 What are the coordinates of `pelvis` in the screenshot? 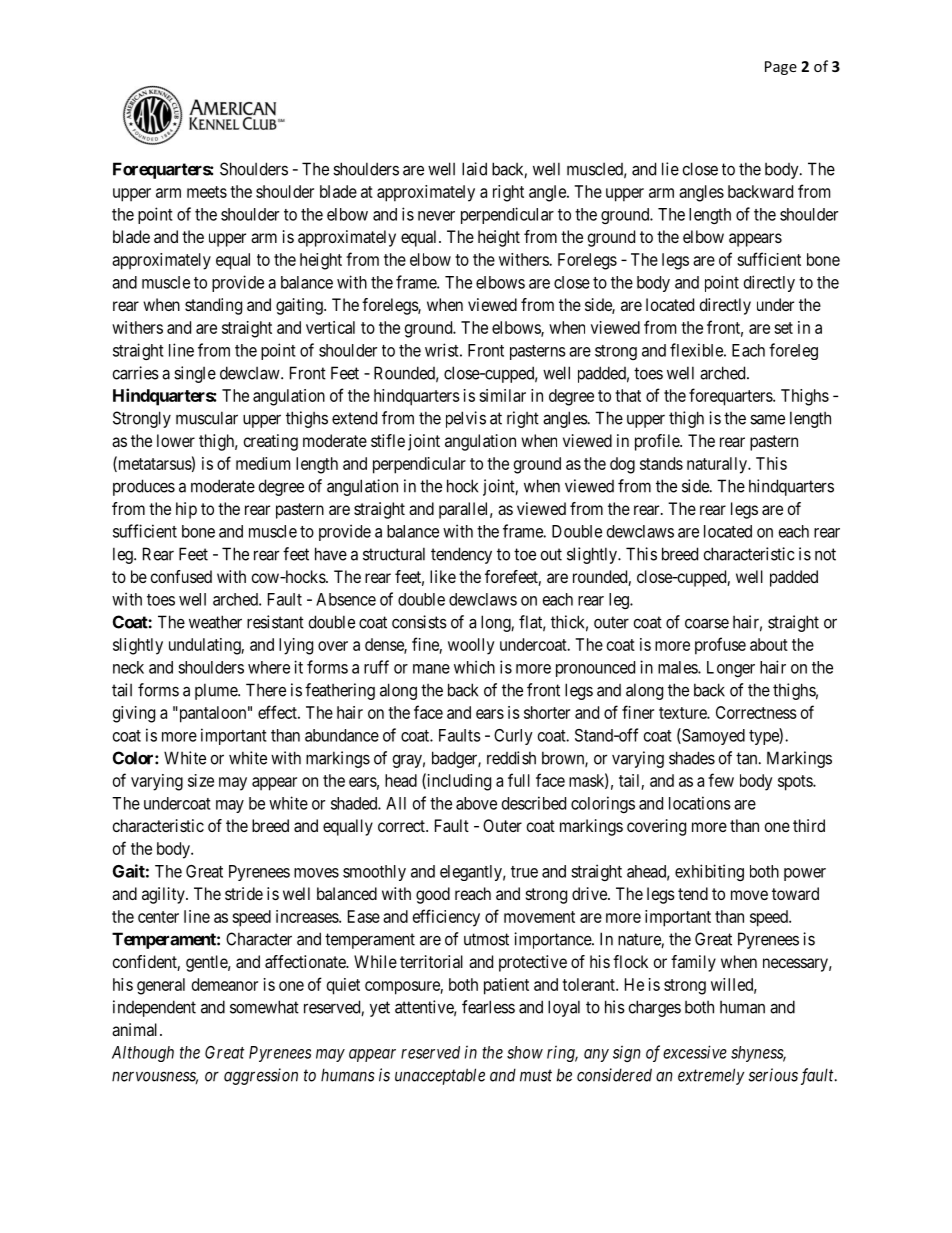 It's located at (466, 419).
